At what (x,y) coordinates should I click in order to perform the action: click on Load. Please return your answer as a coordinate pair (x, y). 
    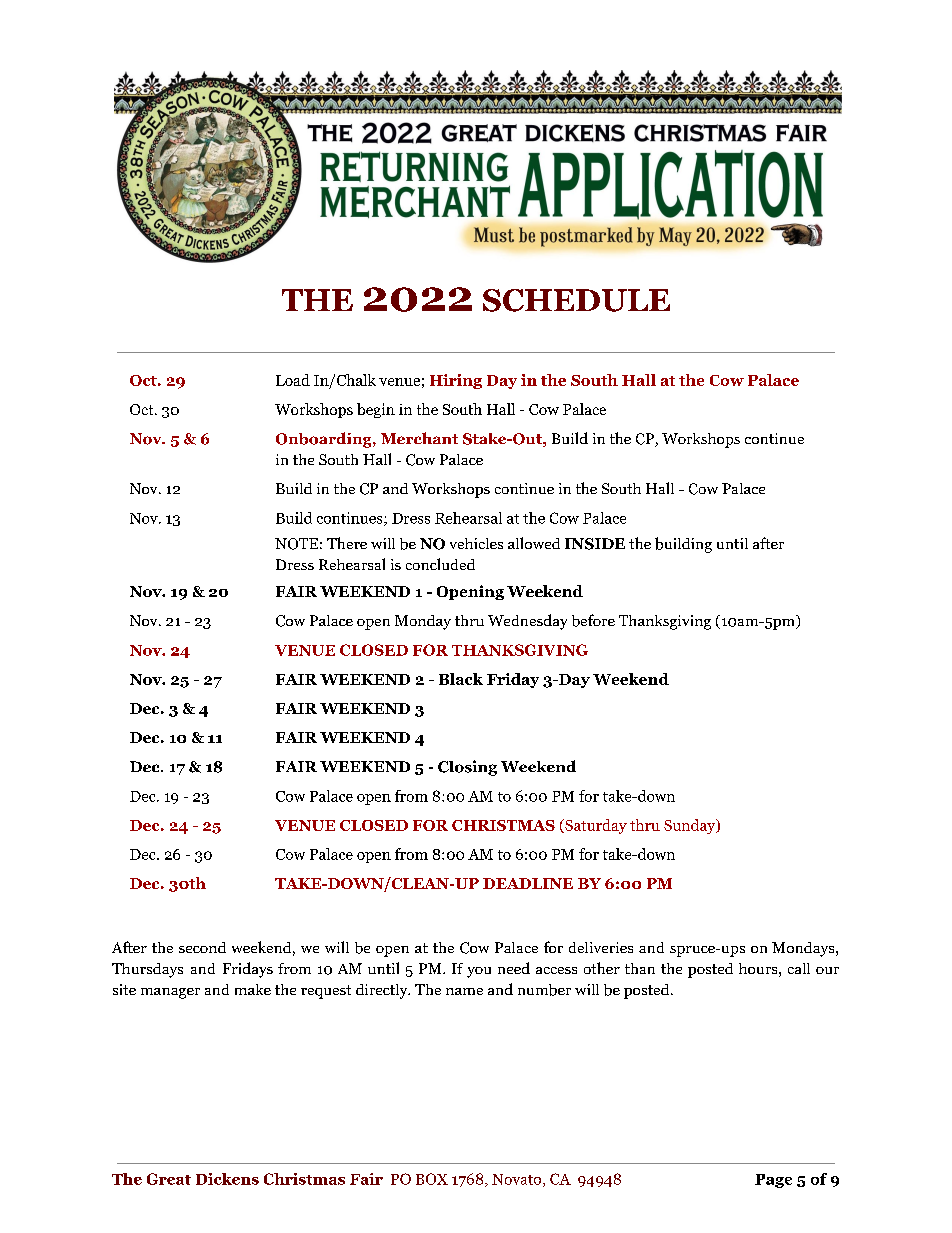
    Looking at the image, I should click on (293, 380).
